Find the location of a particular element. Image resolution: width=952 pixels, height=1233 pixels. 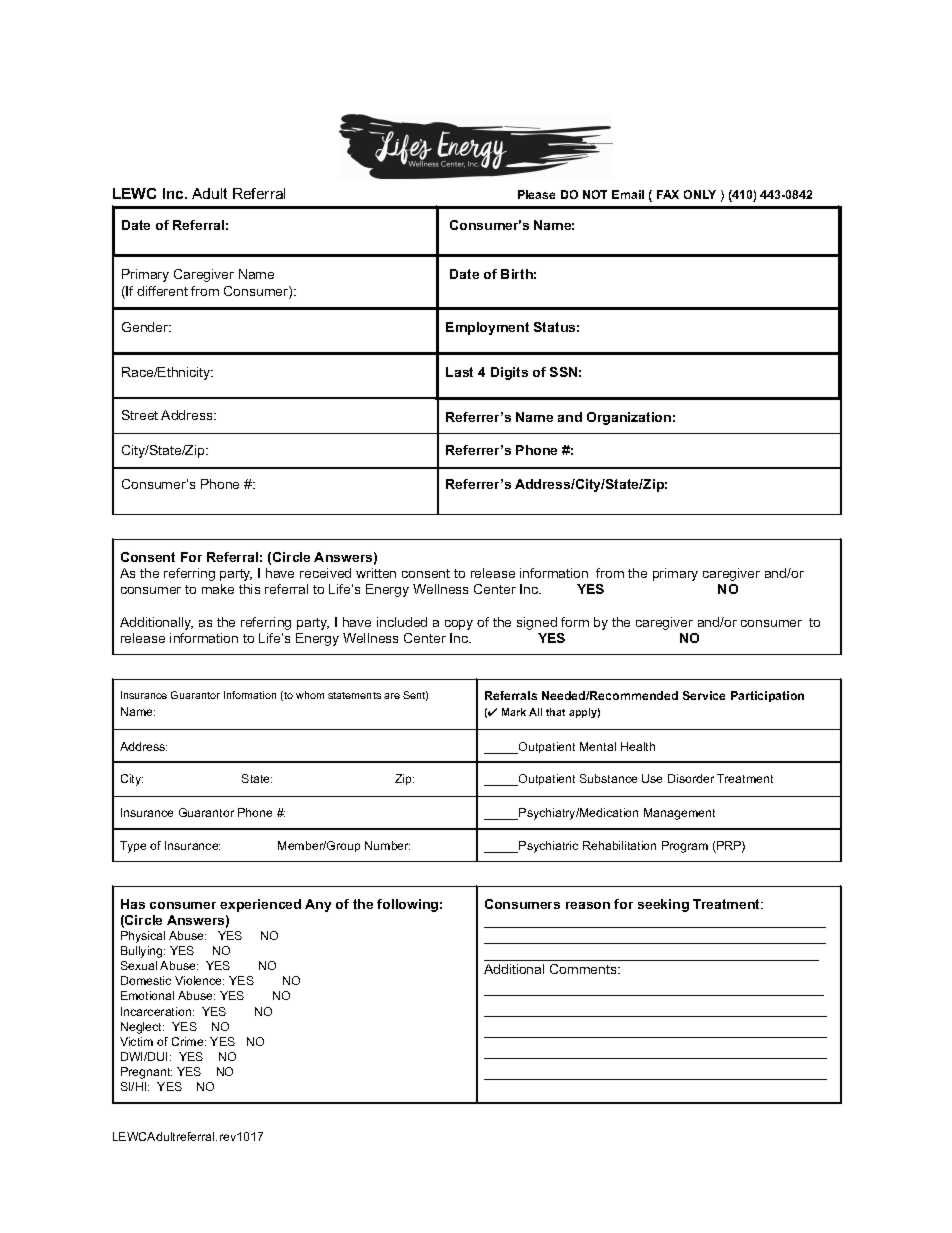

Comments is located at coordinates (584, 969).
